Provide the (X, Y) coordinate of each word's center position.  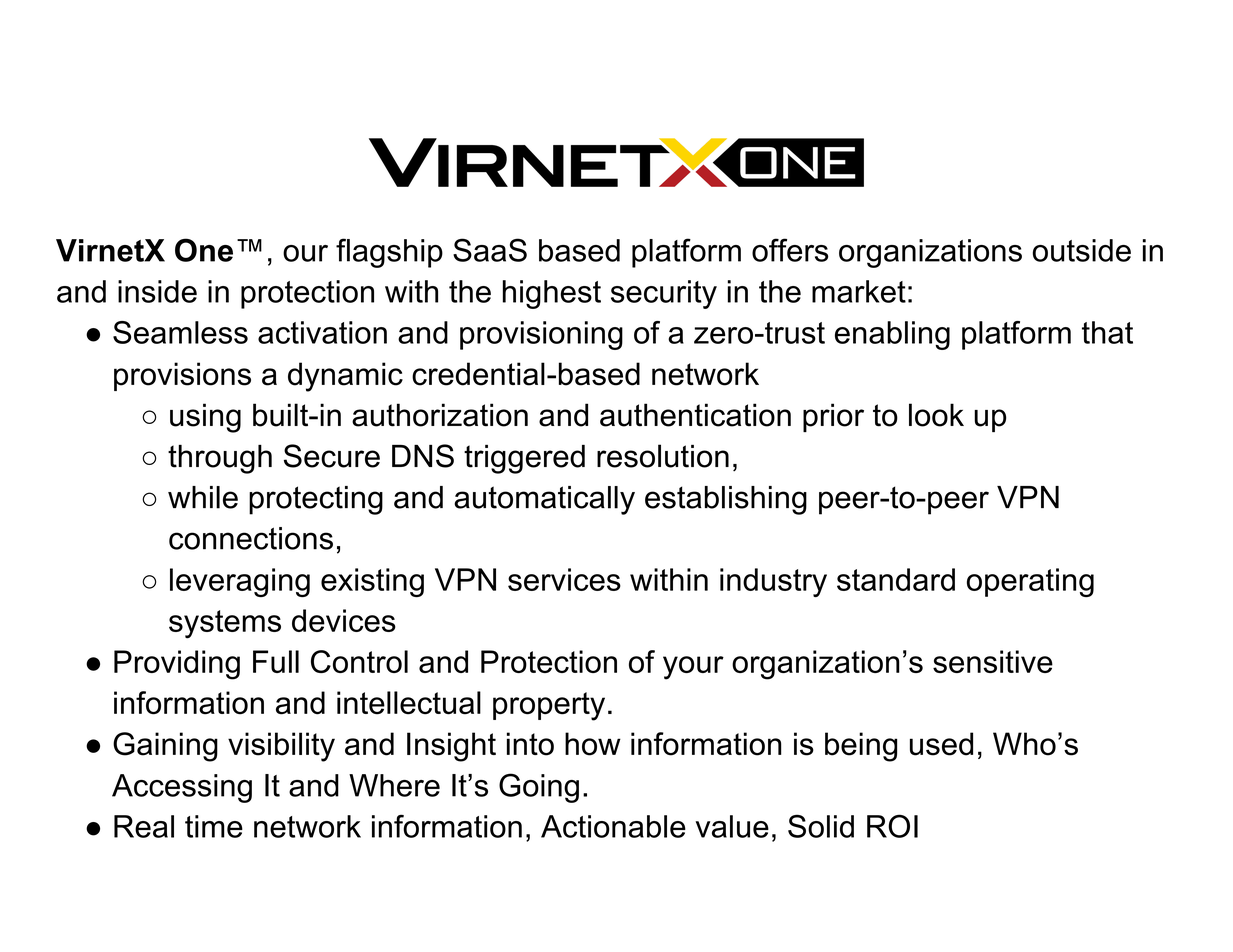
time (214, 826)
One (204, 250)
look (936, 415)
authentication (695, 415)
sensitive (993, 661)
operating (1030, 582)
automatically (544, 500)
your (693, 668)
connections (251, 538)
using (205, 418)
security (664, 294)
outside (1082, 250)
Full (276, 661)
